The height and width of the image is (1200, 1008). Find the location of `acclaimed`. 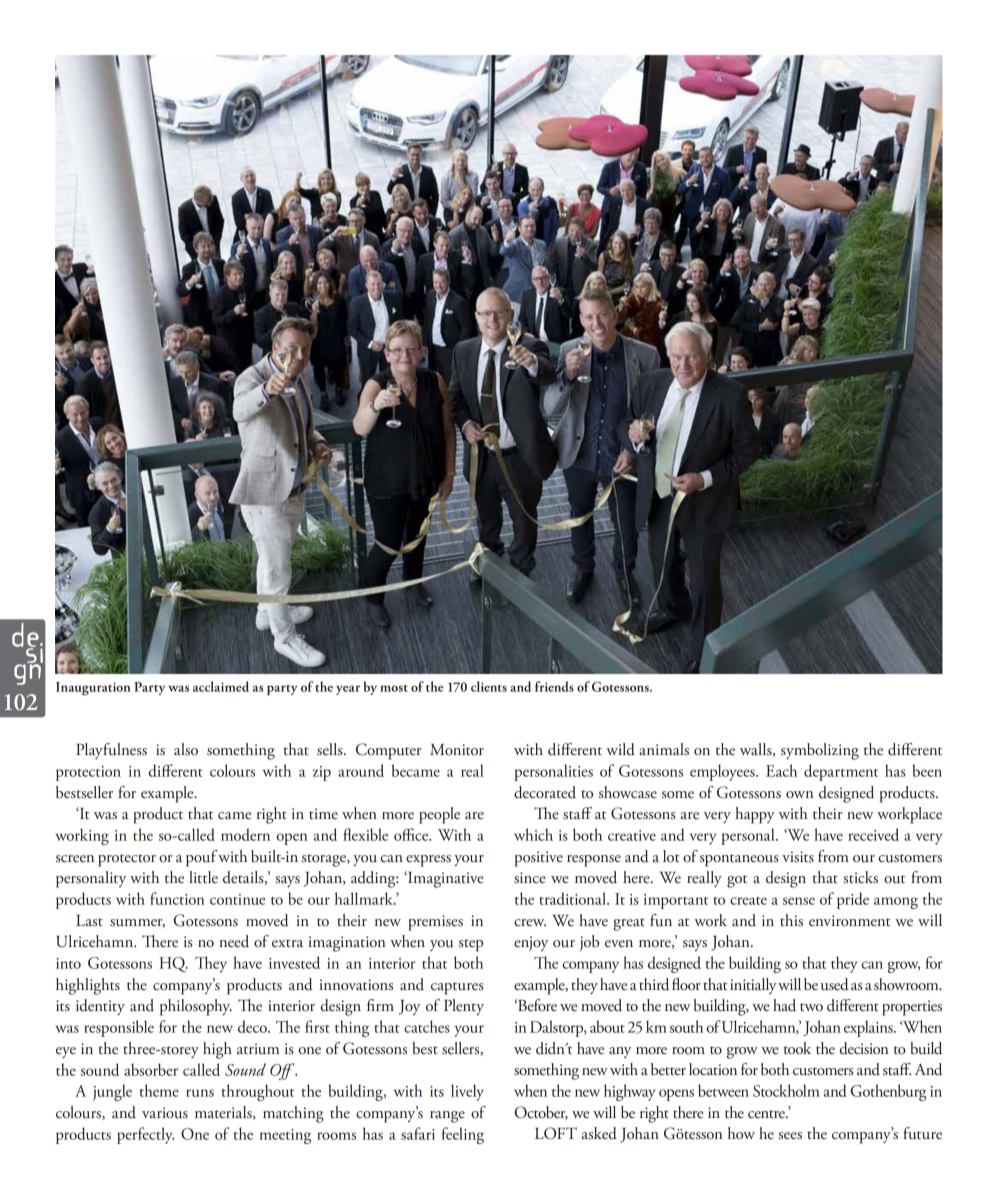

acclaimed is located at coordinates (221, 686).
